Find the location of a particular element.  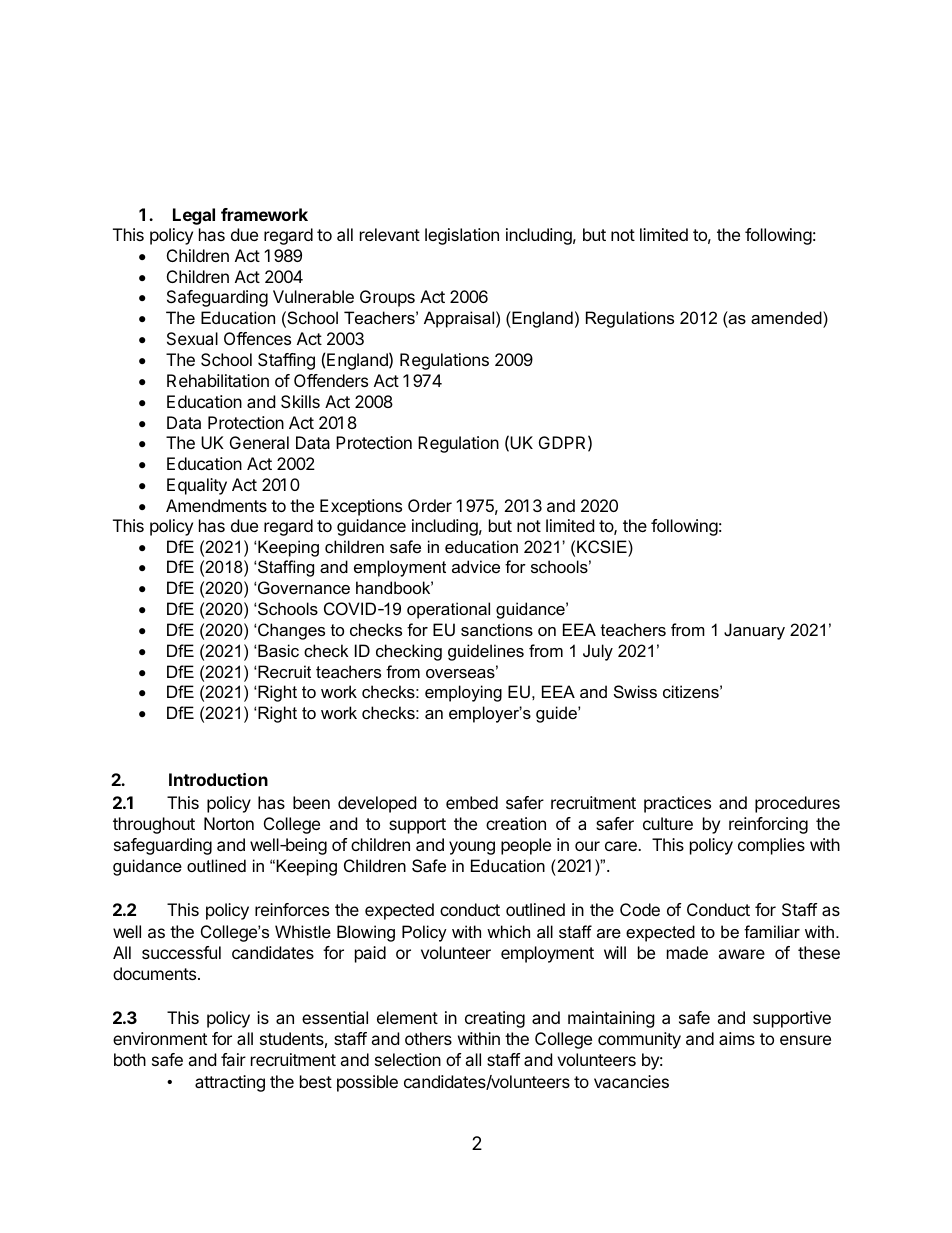

legislation is located at coordinates (462, 236).
